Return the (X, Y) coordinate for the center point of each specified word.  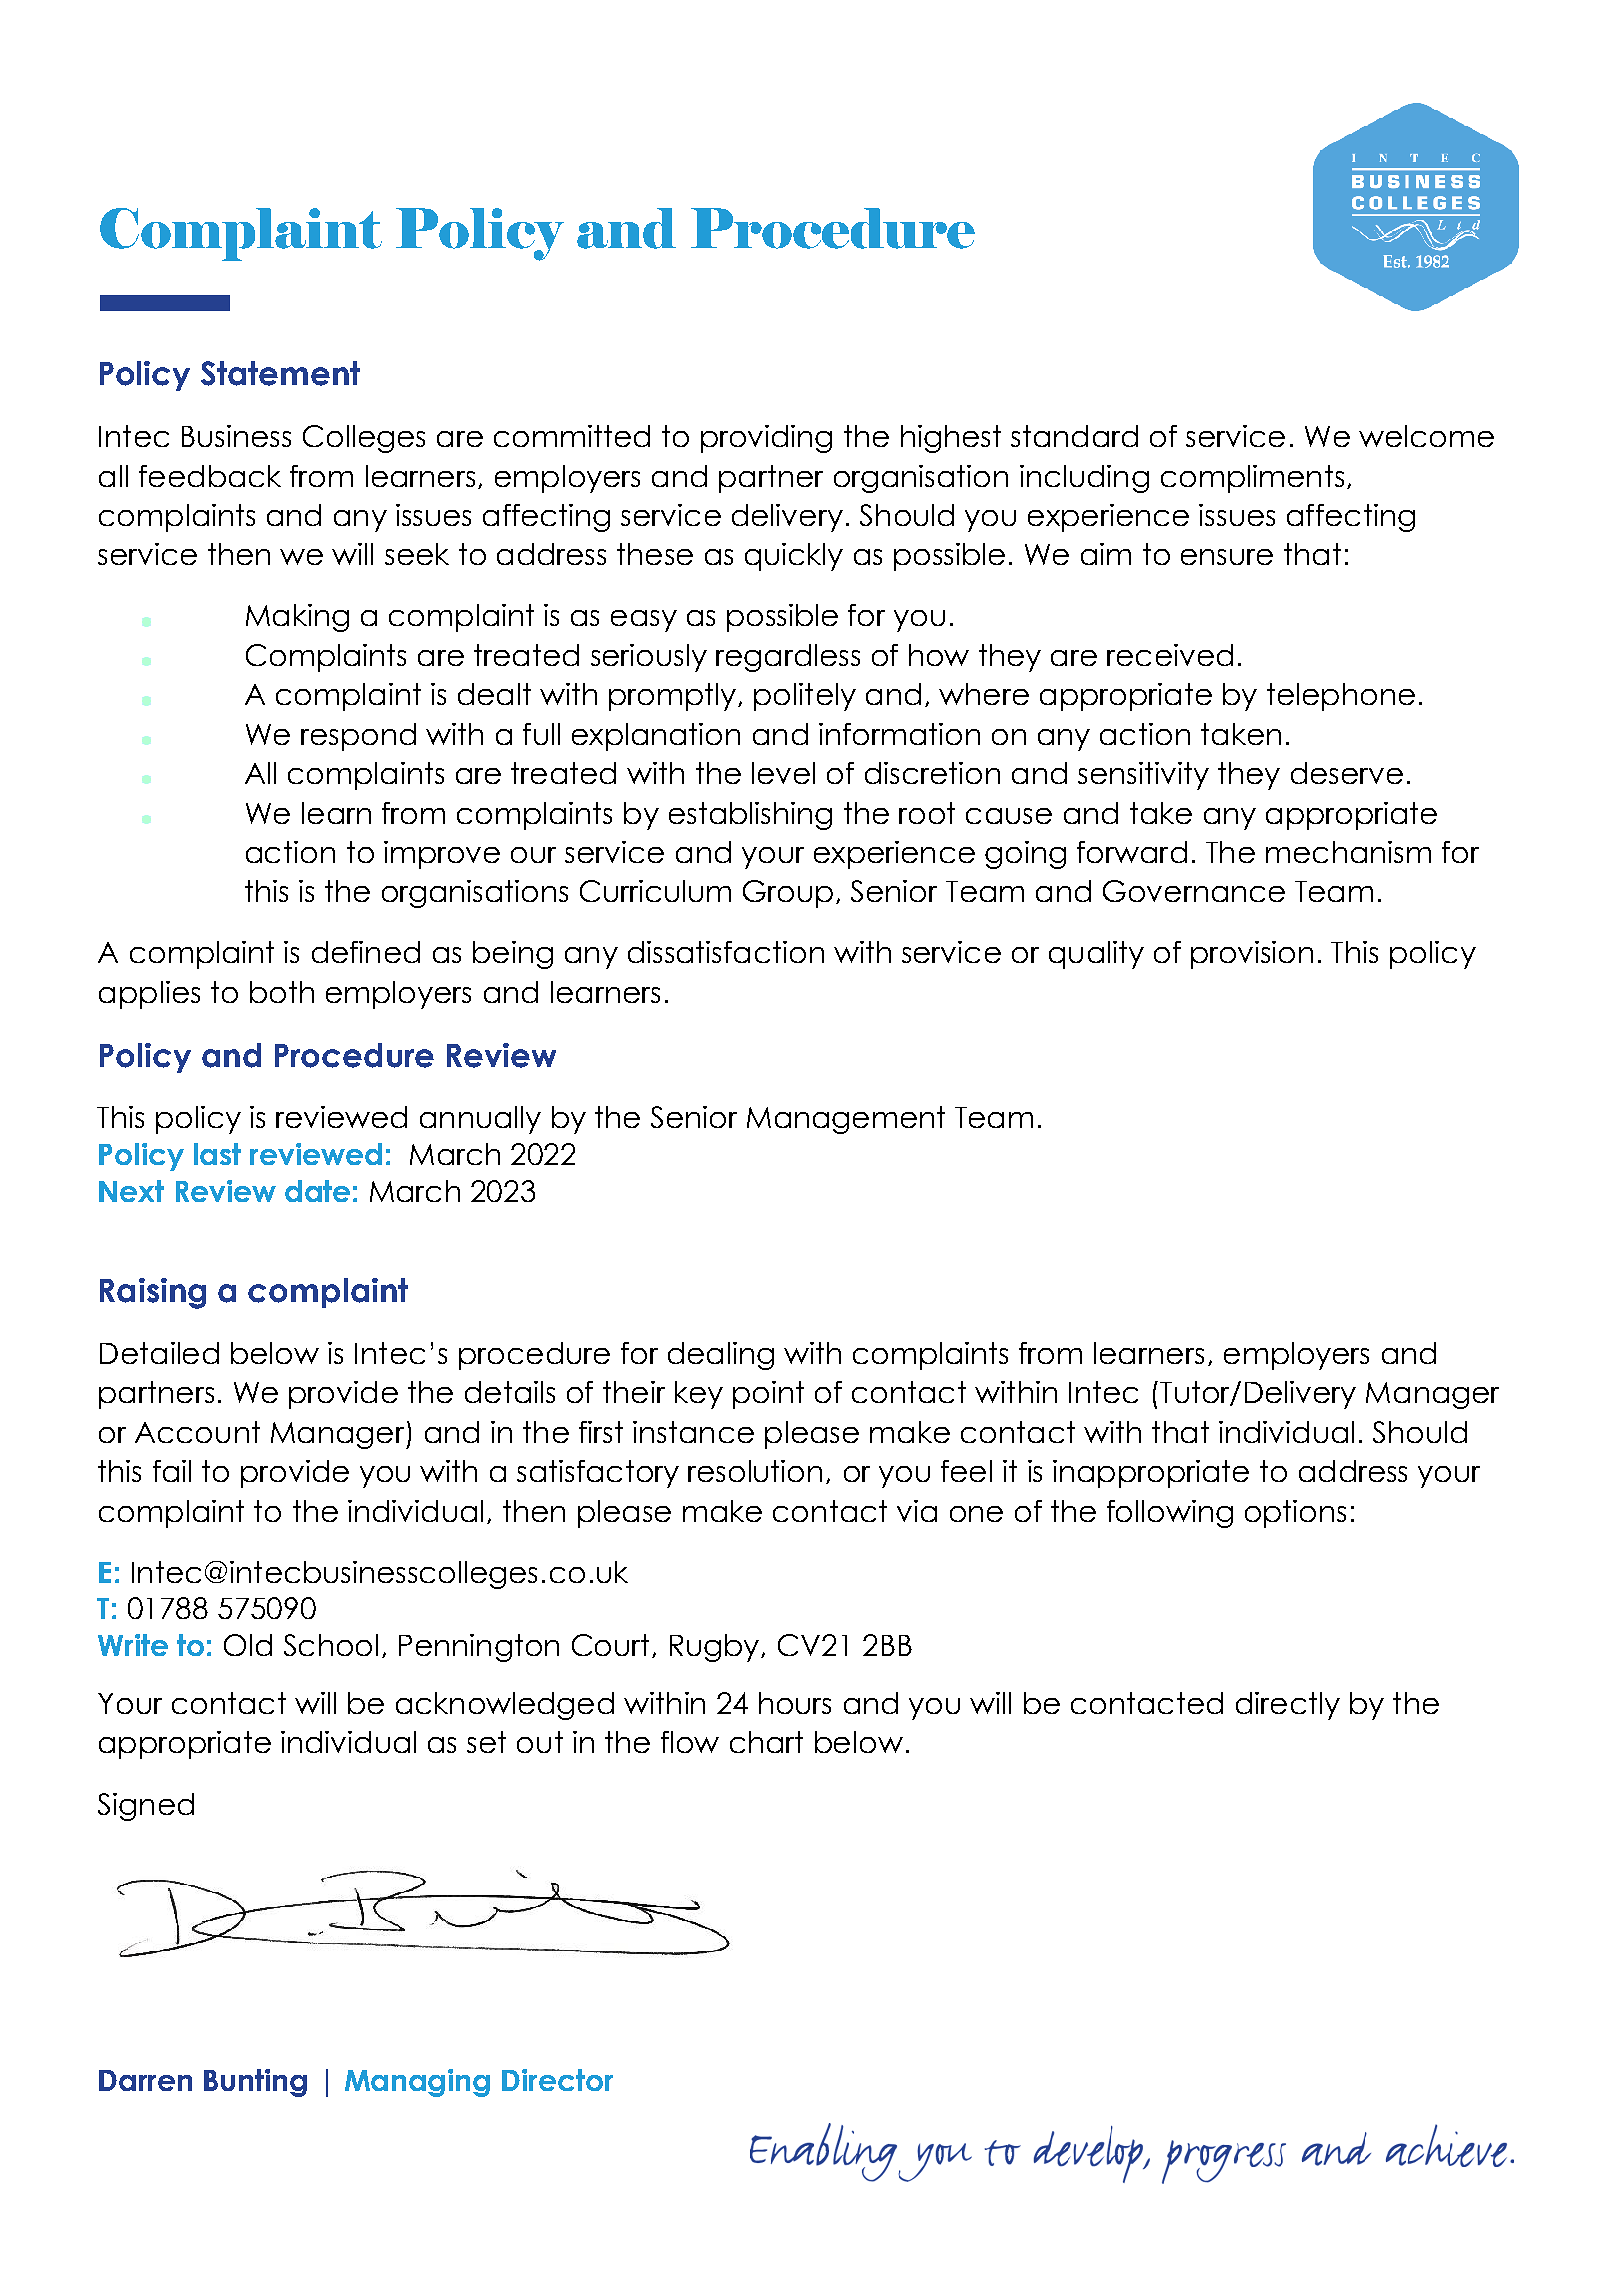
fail (172, 1471)
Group (788, 894)
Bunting (255, 2083)
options (1295, 1514)
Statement (280, 373)
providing (766, 439)
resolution (755, 1471)
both (282, 992)
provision (1252, 955)
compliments (1252, 479)
